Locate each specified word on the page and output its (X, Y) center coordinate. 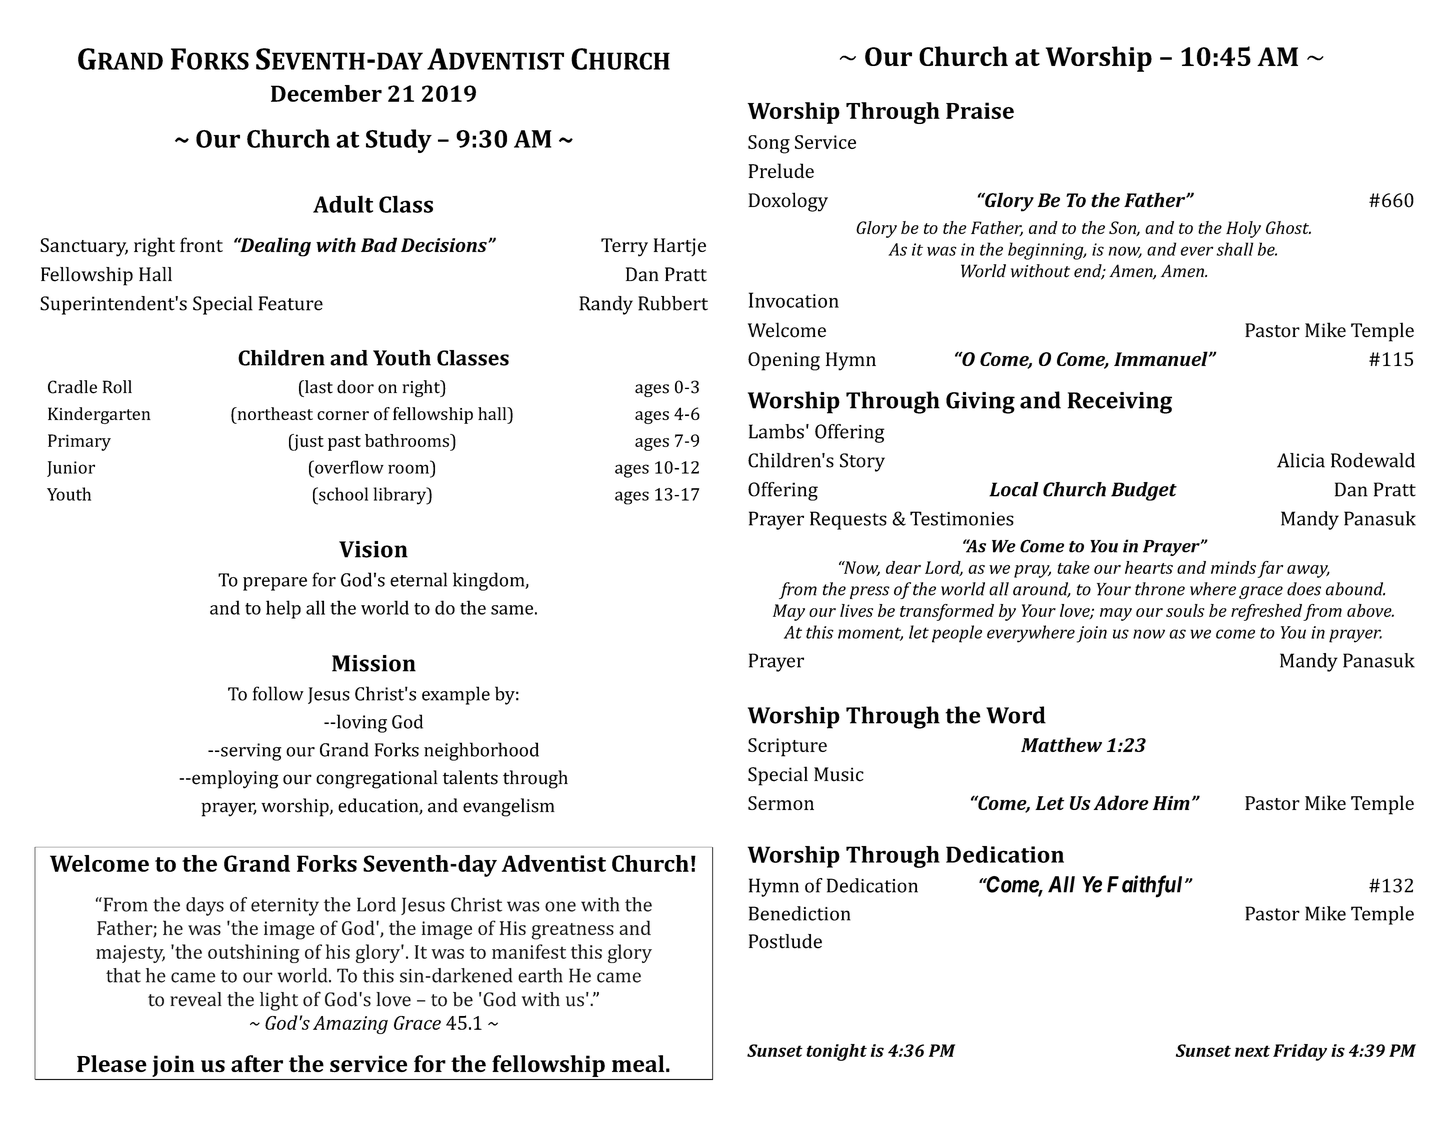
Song (769, 144)
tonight (836, 1052)
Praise (980, 110)
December (326, 93)
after (257, 1063)
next (1252, 1051)
